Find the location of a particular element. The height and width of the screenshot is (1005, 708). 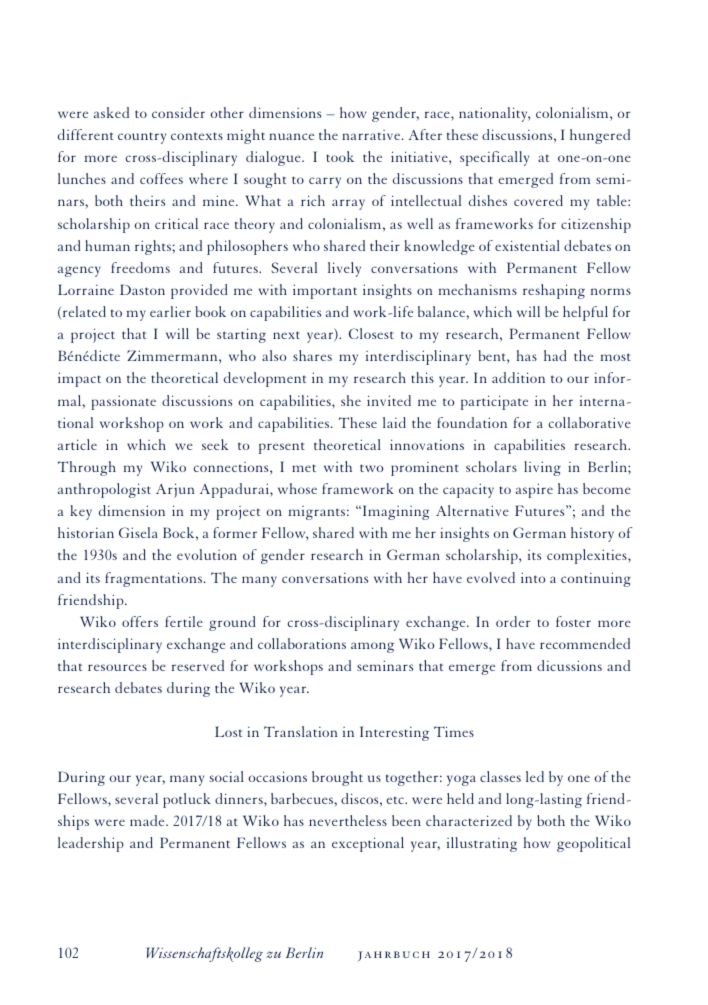

among is located at coordinates (372, 647).
